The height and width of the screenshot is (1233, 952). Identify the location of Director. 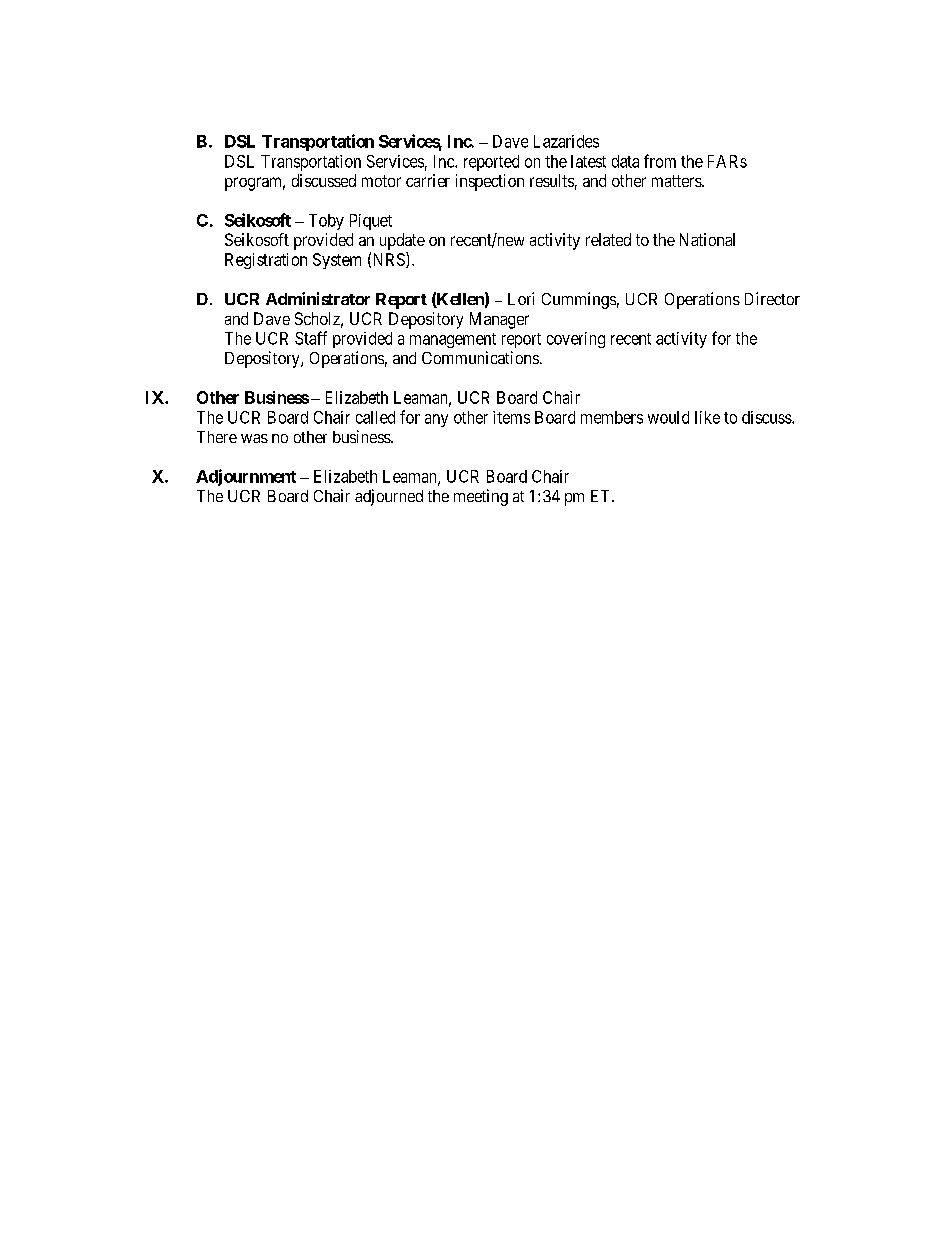
(772, 298).
